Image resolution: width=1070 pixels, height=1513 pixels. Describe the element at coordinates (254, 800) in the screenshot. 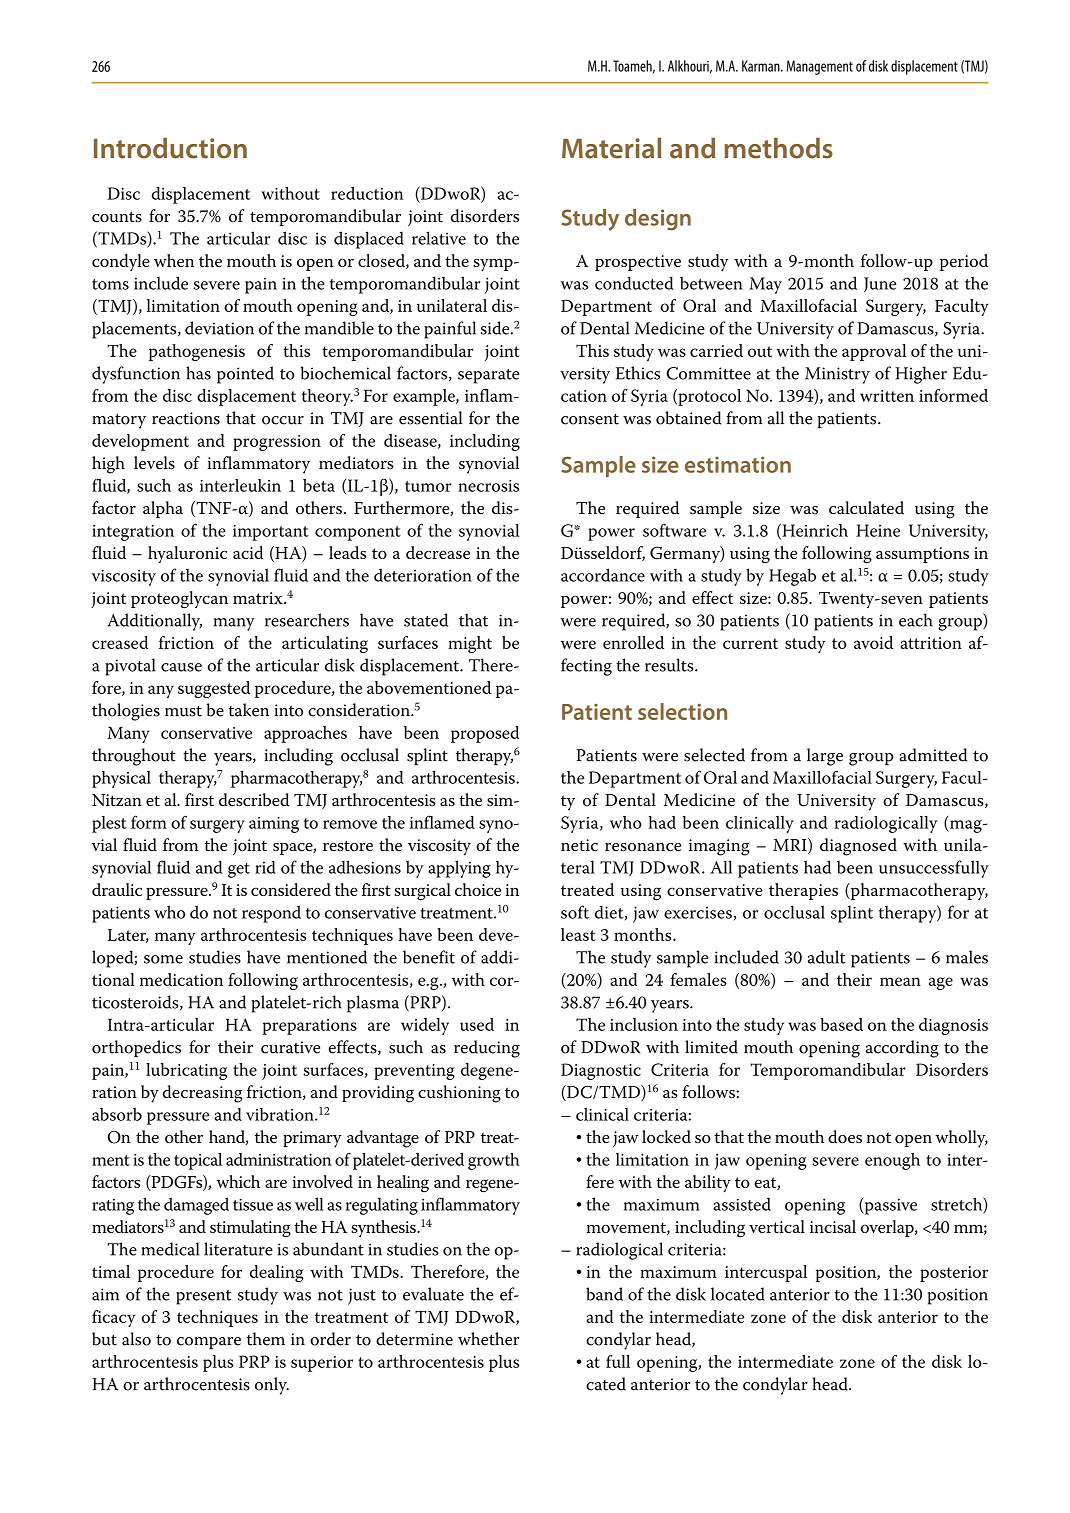

I see `described` at that location.
